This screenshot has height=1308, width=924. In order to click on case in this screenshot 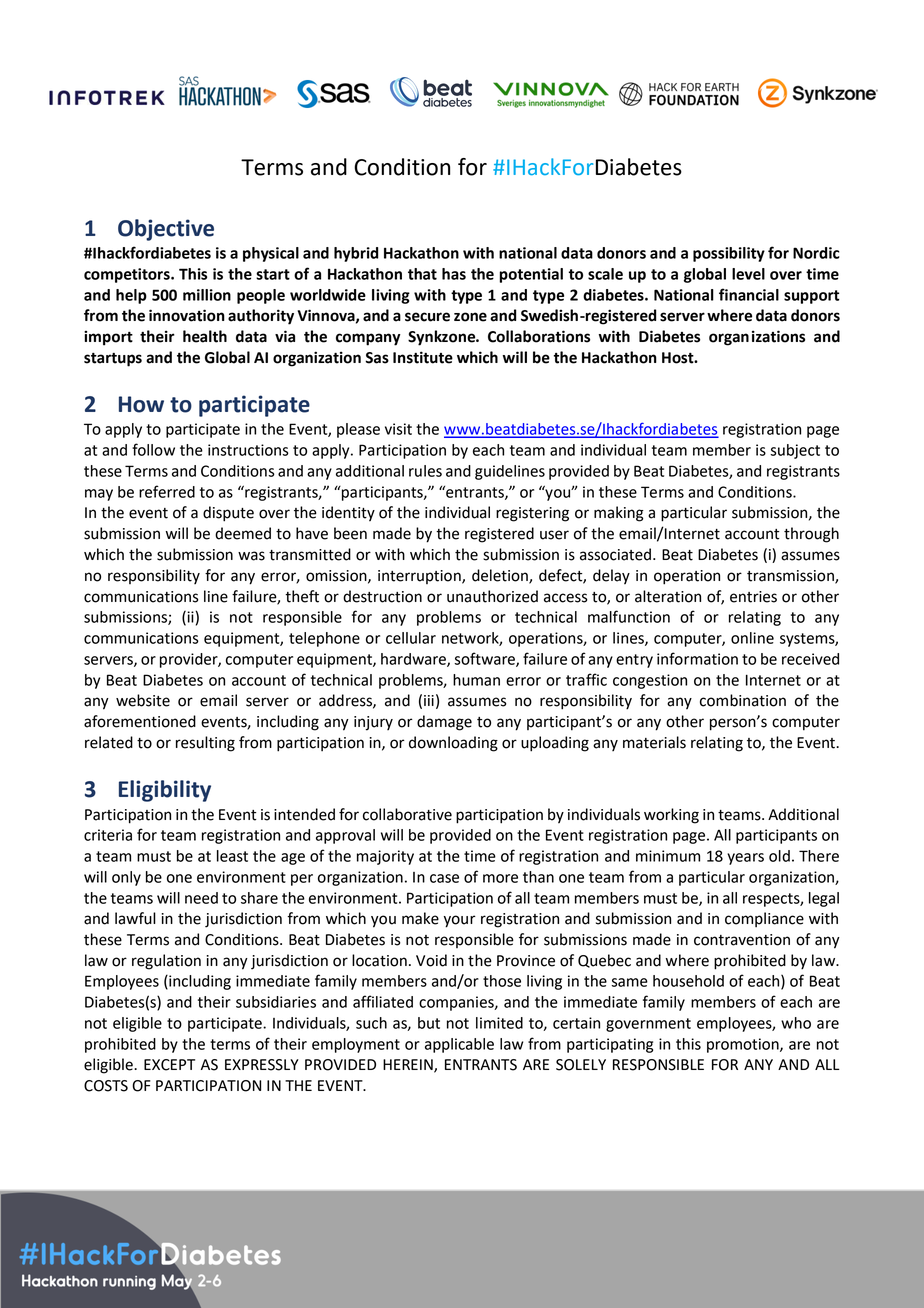, I will do `click(444, 878)`.
